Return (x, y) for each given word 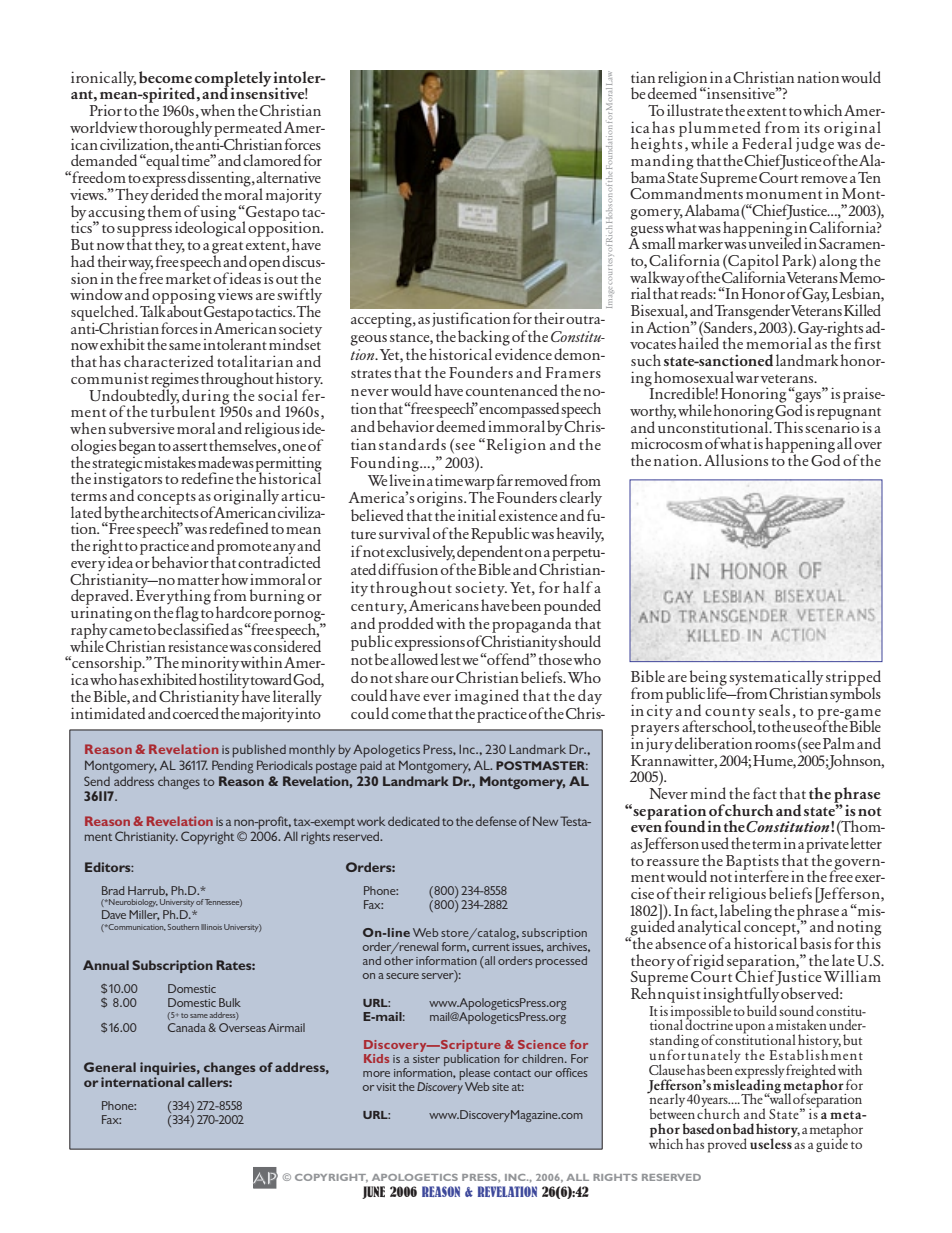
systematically (776, 679)
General (110, 1067)
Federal (767, 143)
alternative (288, 177)
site (500, 1087)
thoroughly (175, 130)
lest (450, 659)
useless (772, 1142)
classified (201, 628)
